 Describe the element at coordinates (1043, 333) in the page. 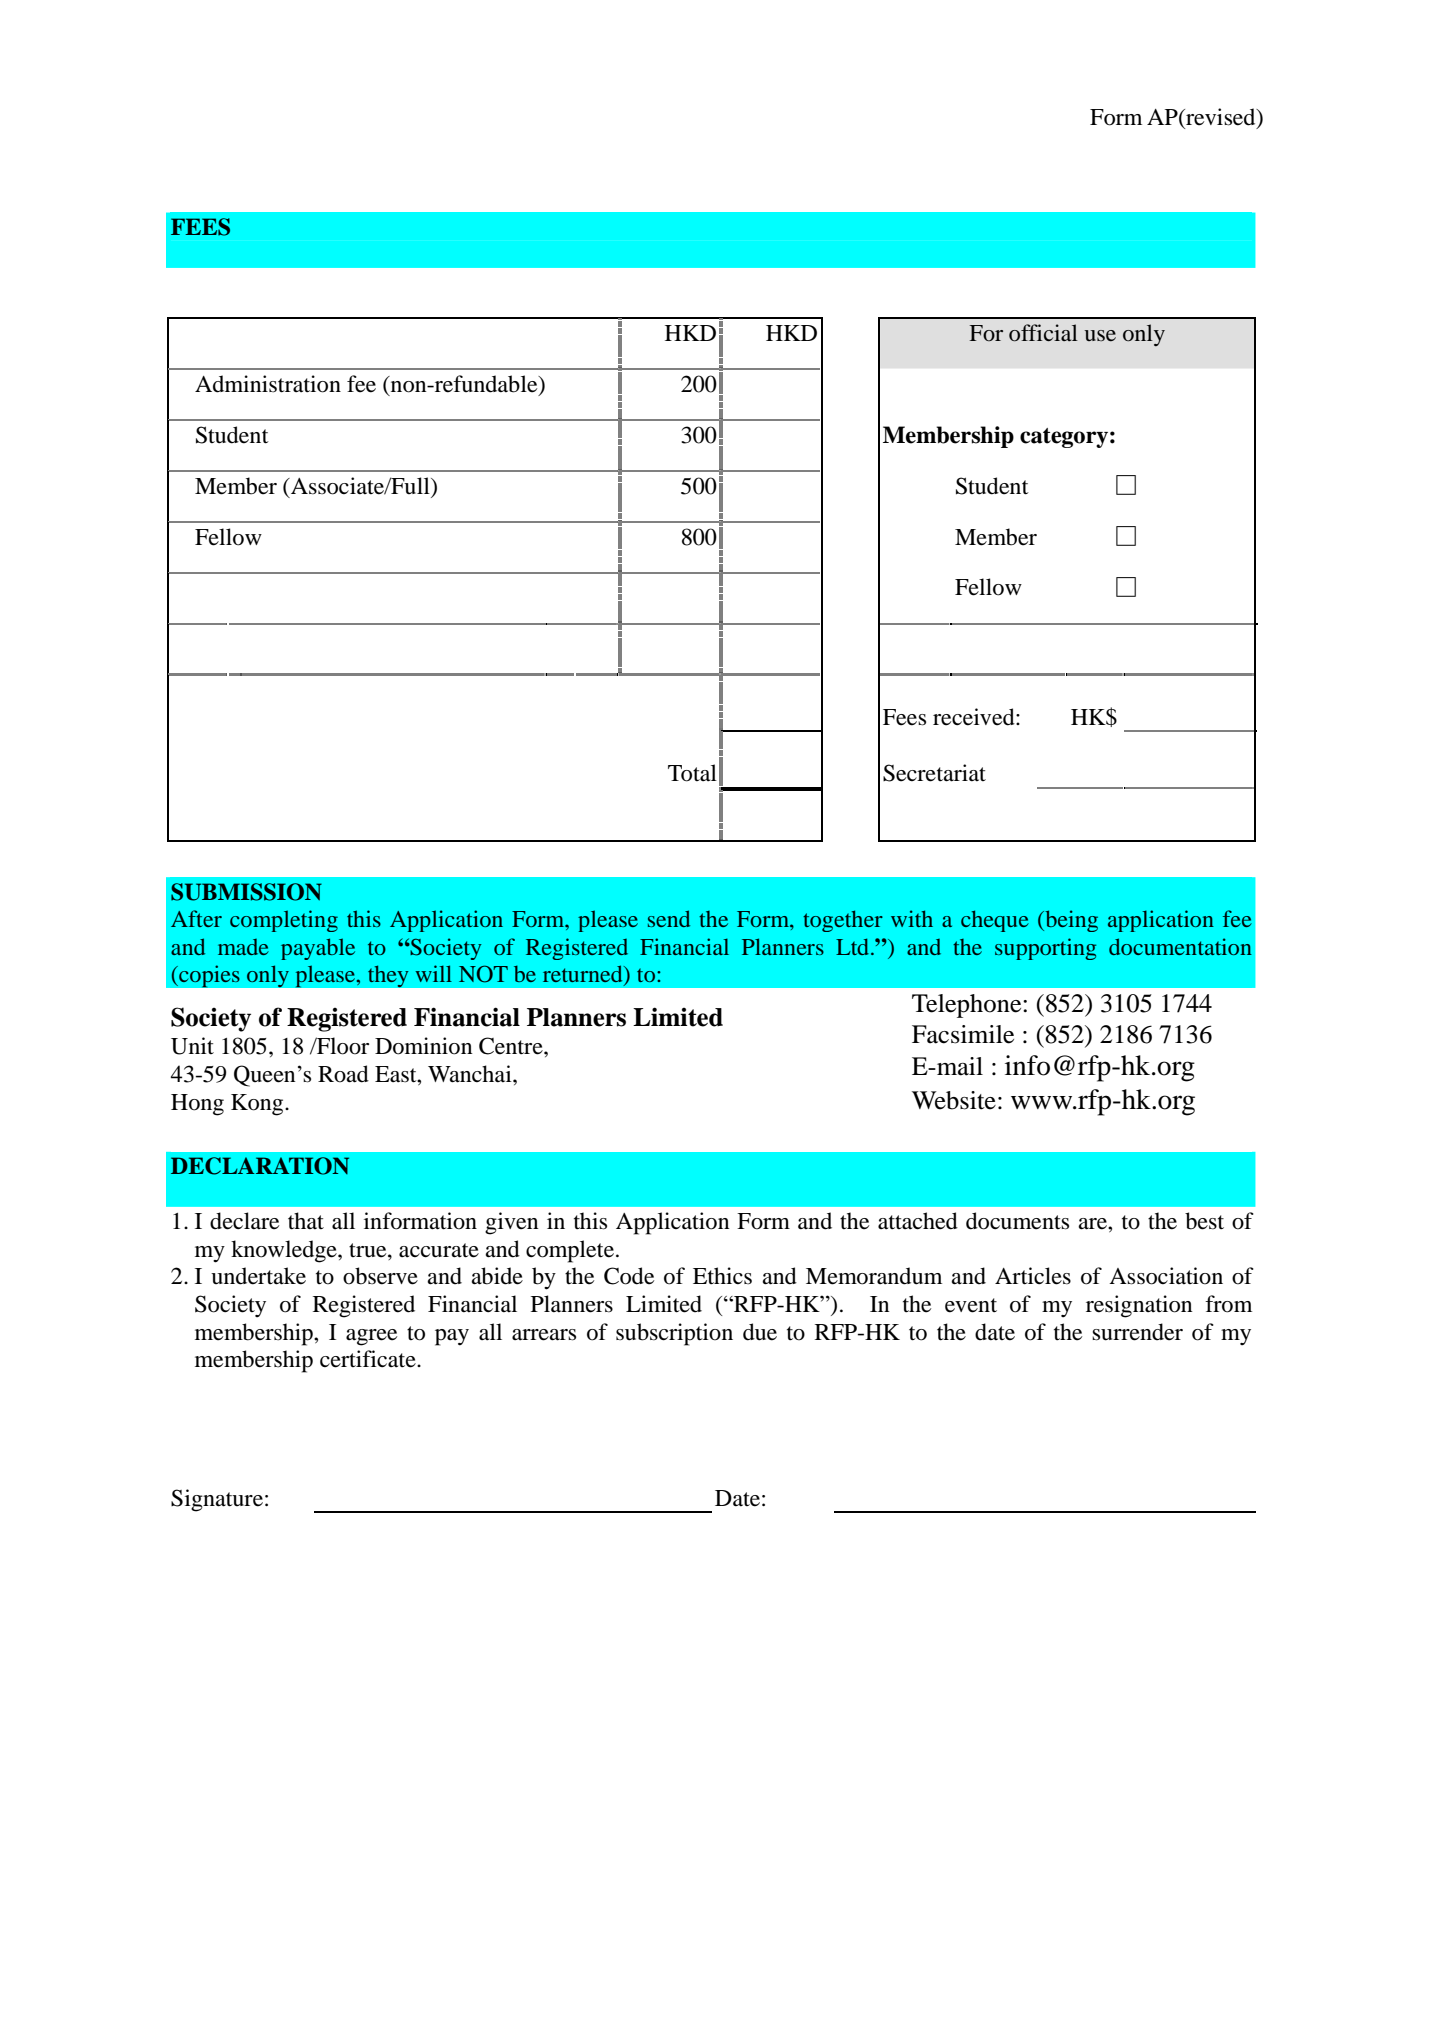

I see `official` at that location.
